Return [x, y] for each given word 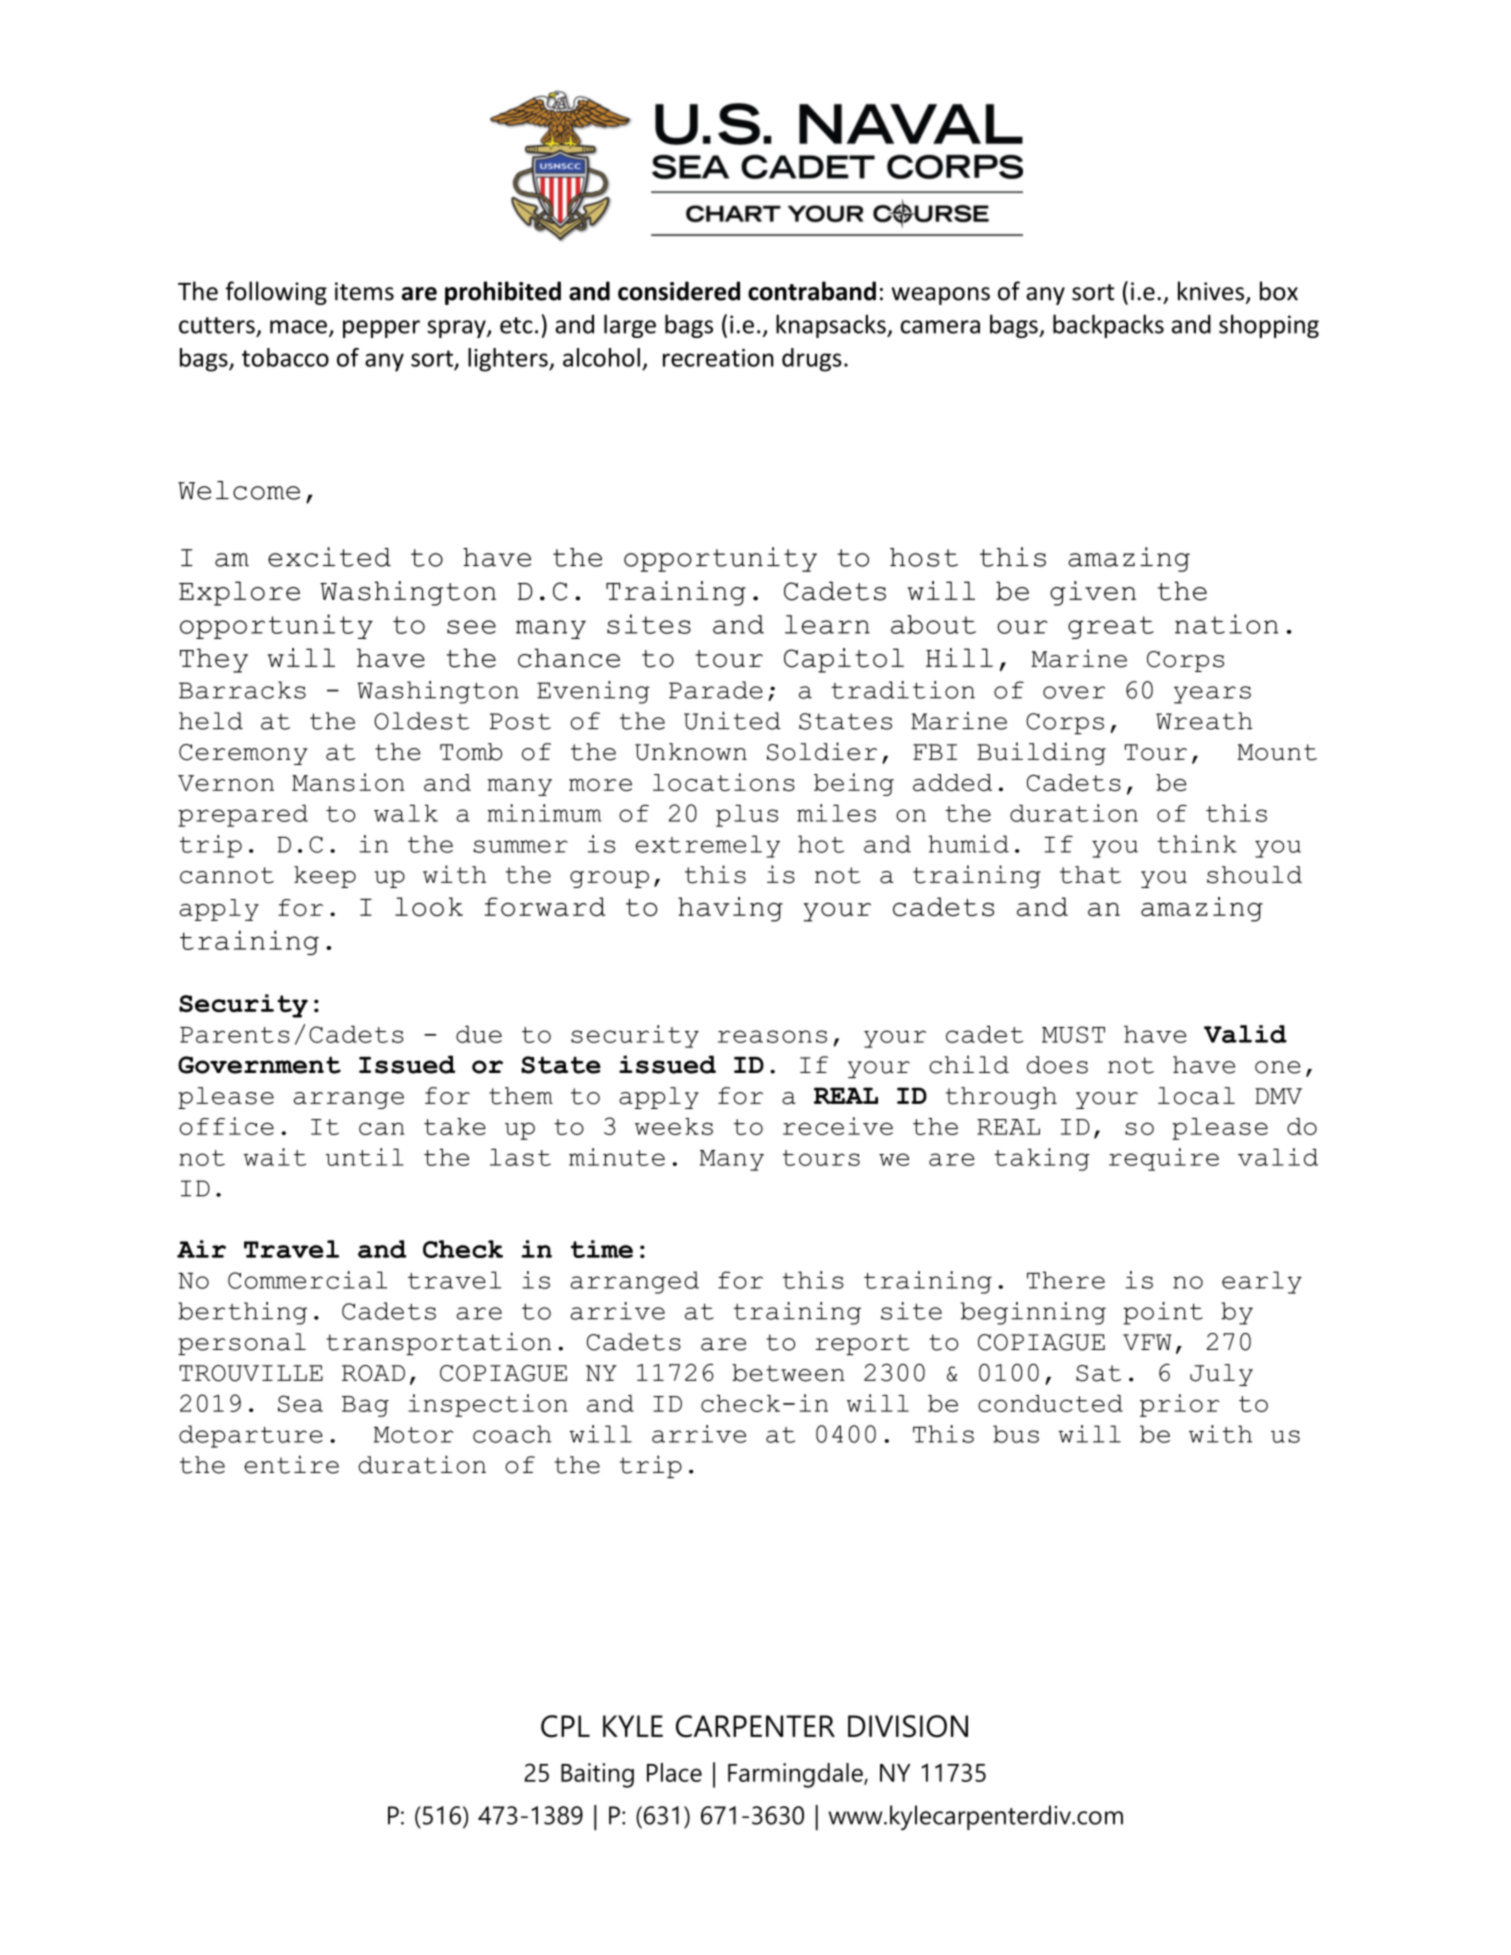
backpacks [1108, 326]
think [1197, 844]
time [602, 1249]
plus [747, 815]
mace [298, 327]
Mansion [348, 782]
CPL [565, 1726]
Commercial [307, 1280]
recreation [718, 358]
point [1163, 1313]
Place [674, 1772]
